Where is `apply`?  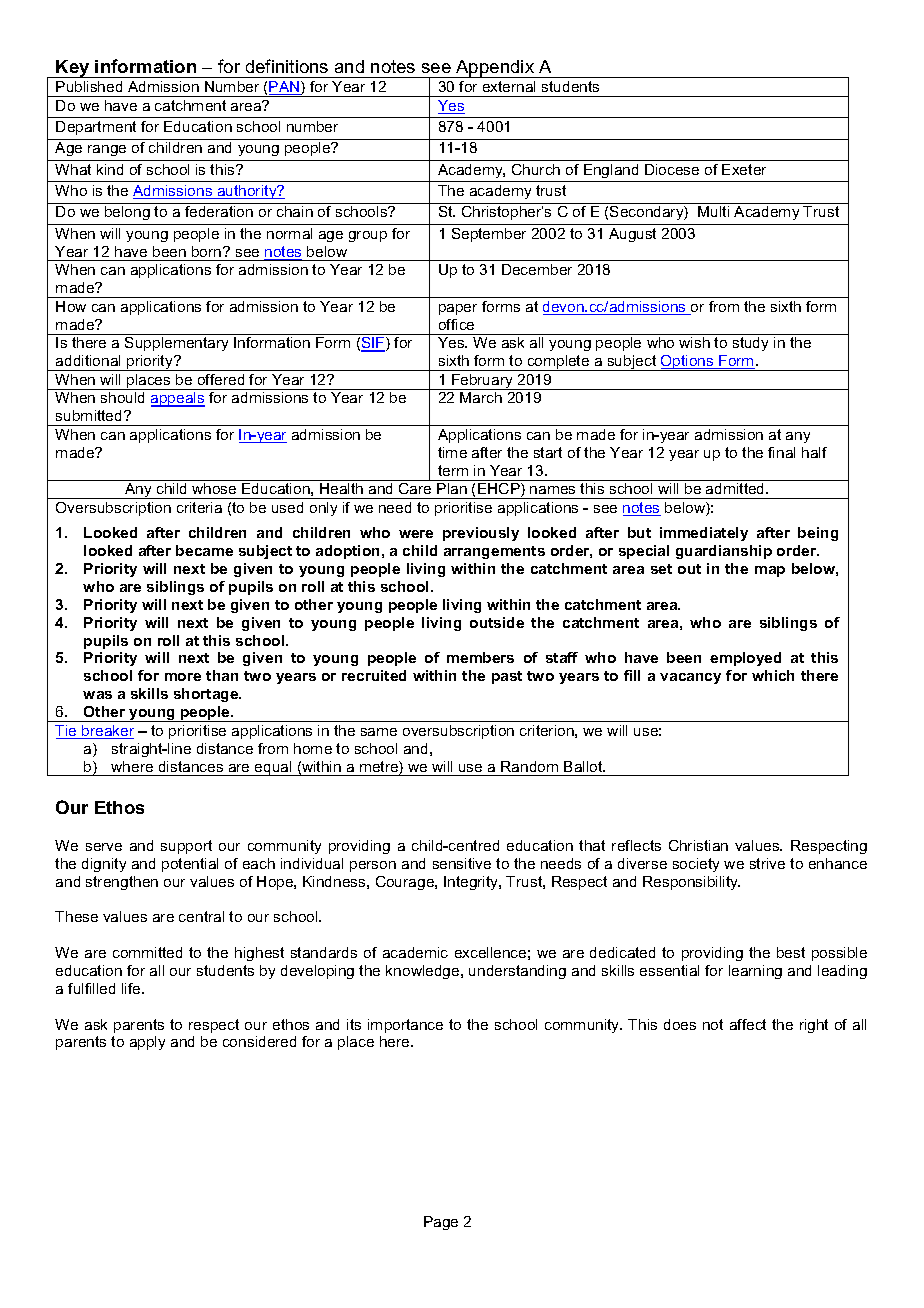
apply is located at coordinates (147, 1043).
